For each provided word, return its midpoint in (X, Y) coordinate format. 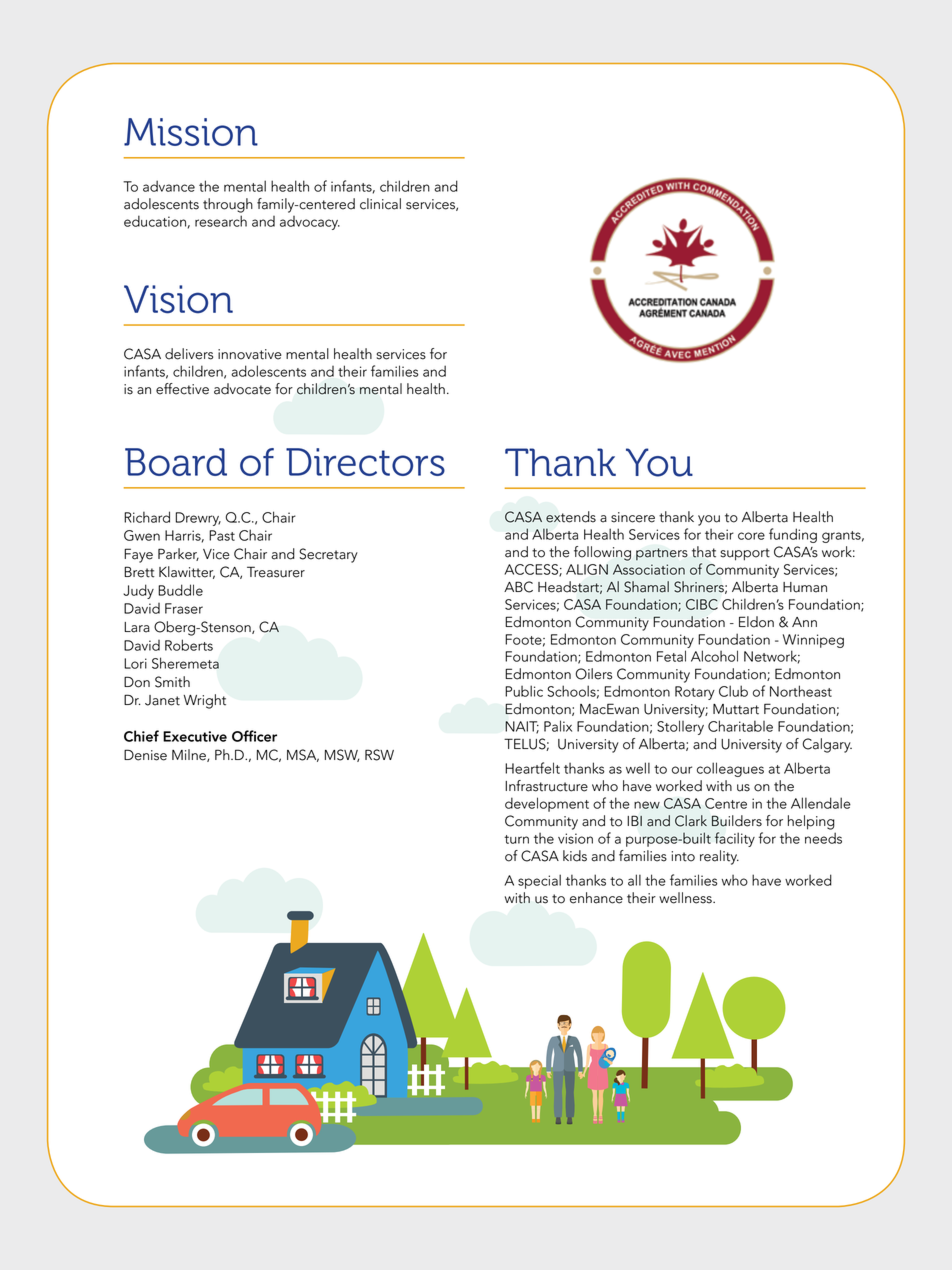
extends (571, 517)
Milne (190, 755)
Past (222, 535)
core (751, 536)
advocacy (310, 223)
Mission (191, 132)
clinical (380, 204)
